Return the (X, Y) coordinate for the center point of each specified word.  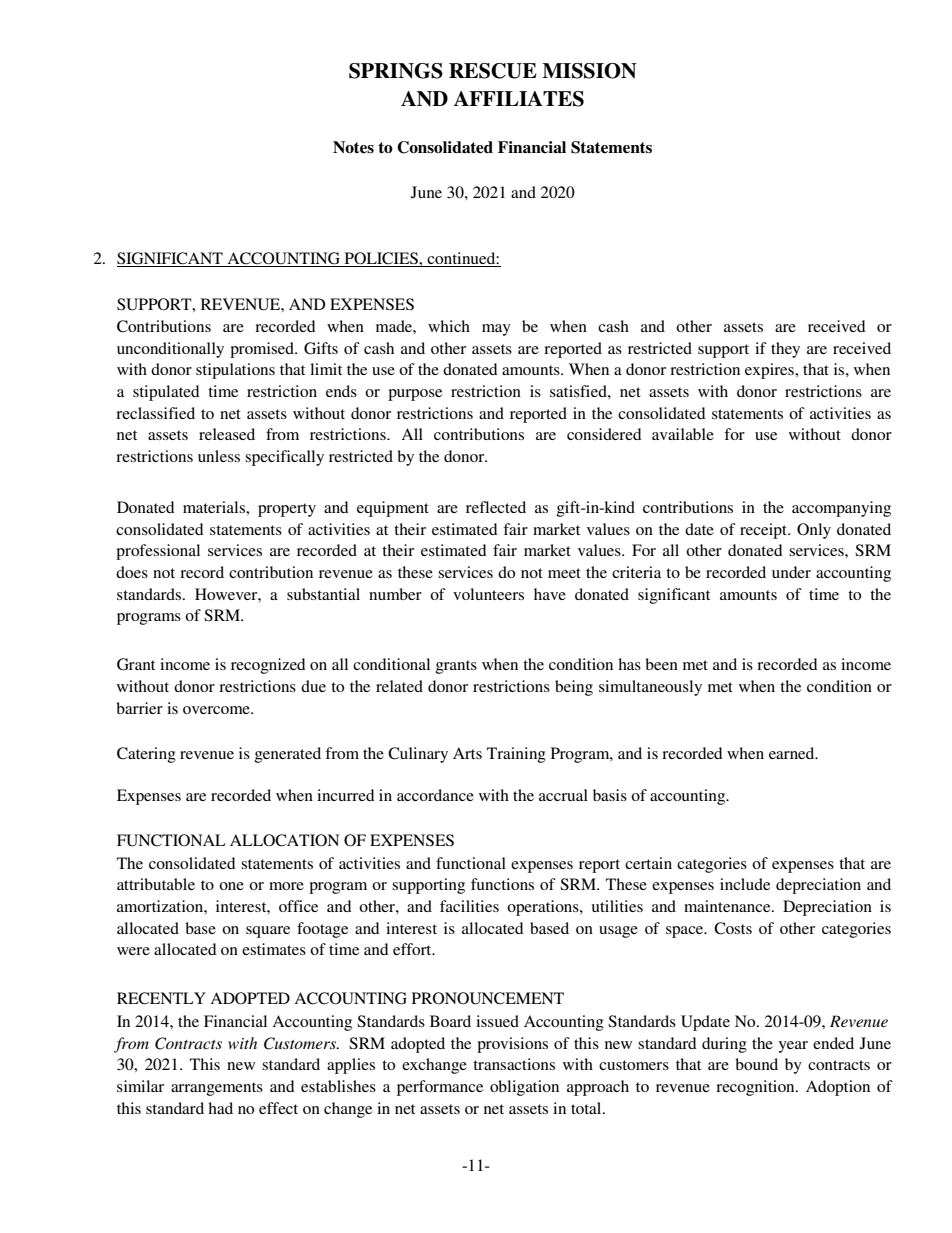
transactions (514, 1064)
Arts (467, 753)
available (683, 434)
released (227, 434)
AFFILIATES (519, 99)
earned (793, 753)
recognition (756, 1088)
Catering (146, 755)
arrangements (217, 1089)
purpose (415, 395)
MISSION (589, 71)
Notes (353, 147)
